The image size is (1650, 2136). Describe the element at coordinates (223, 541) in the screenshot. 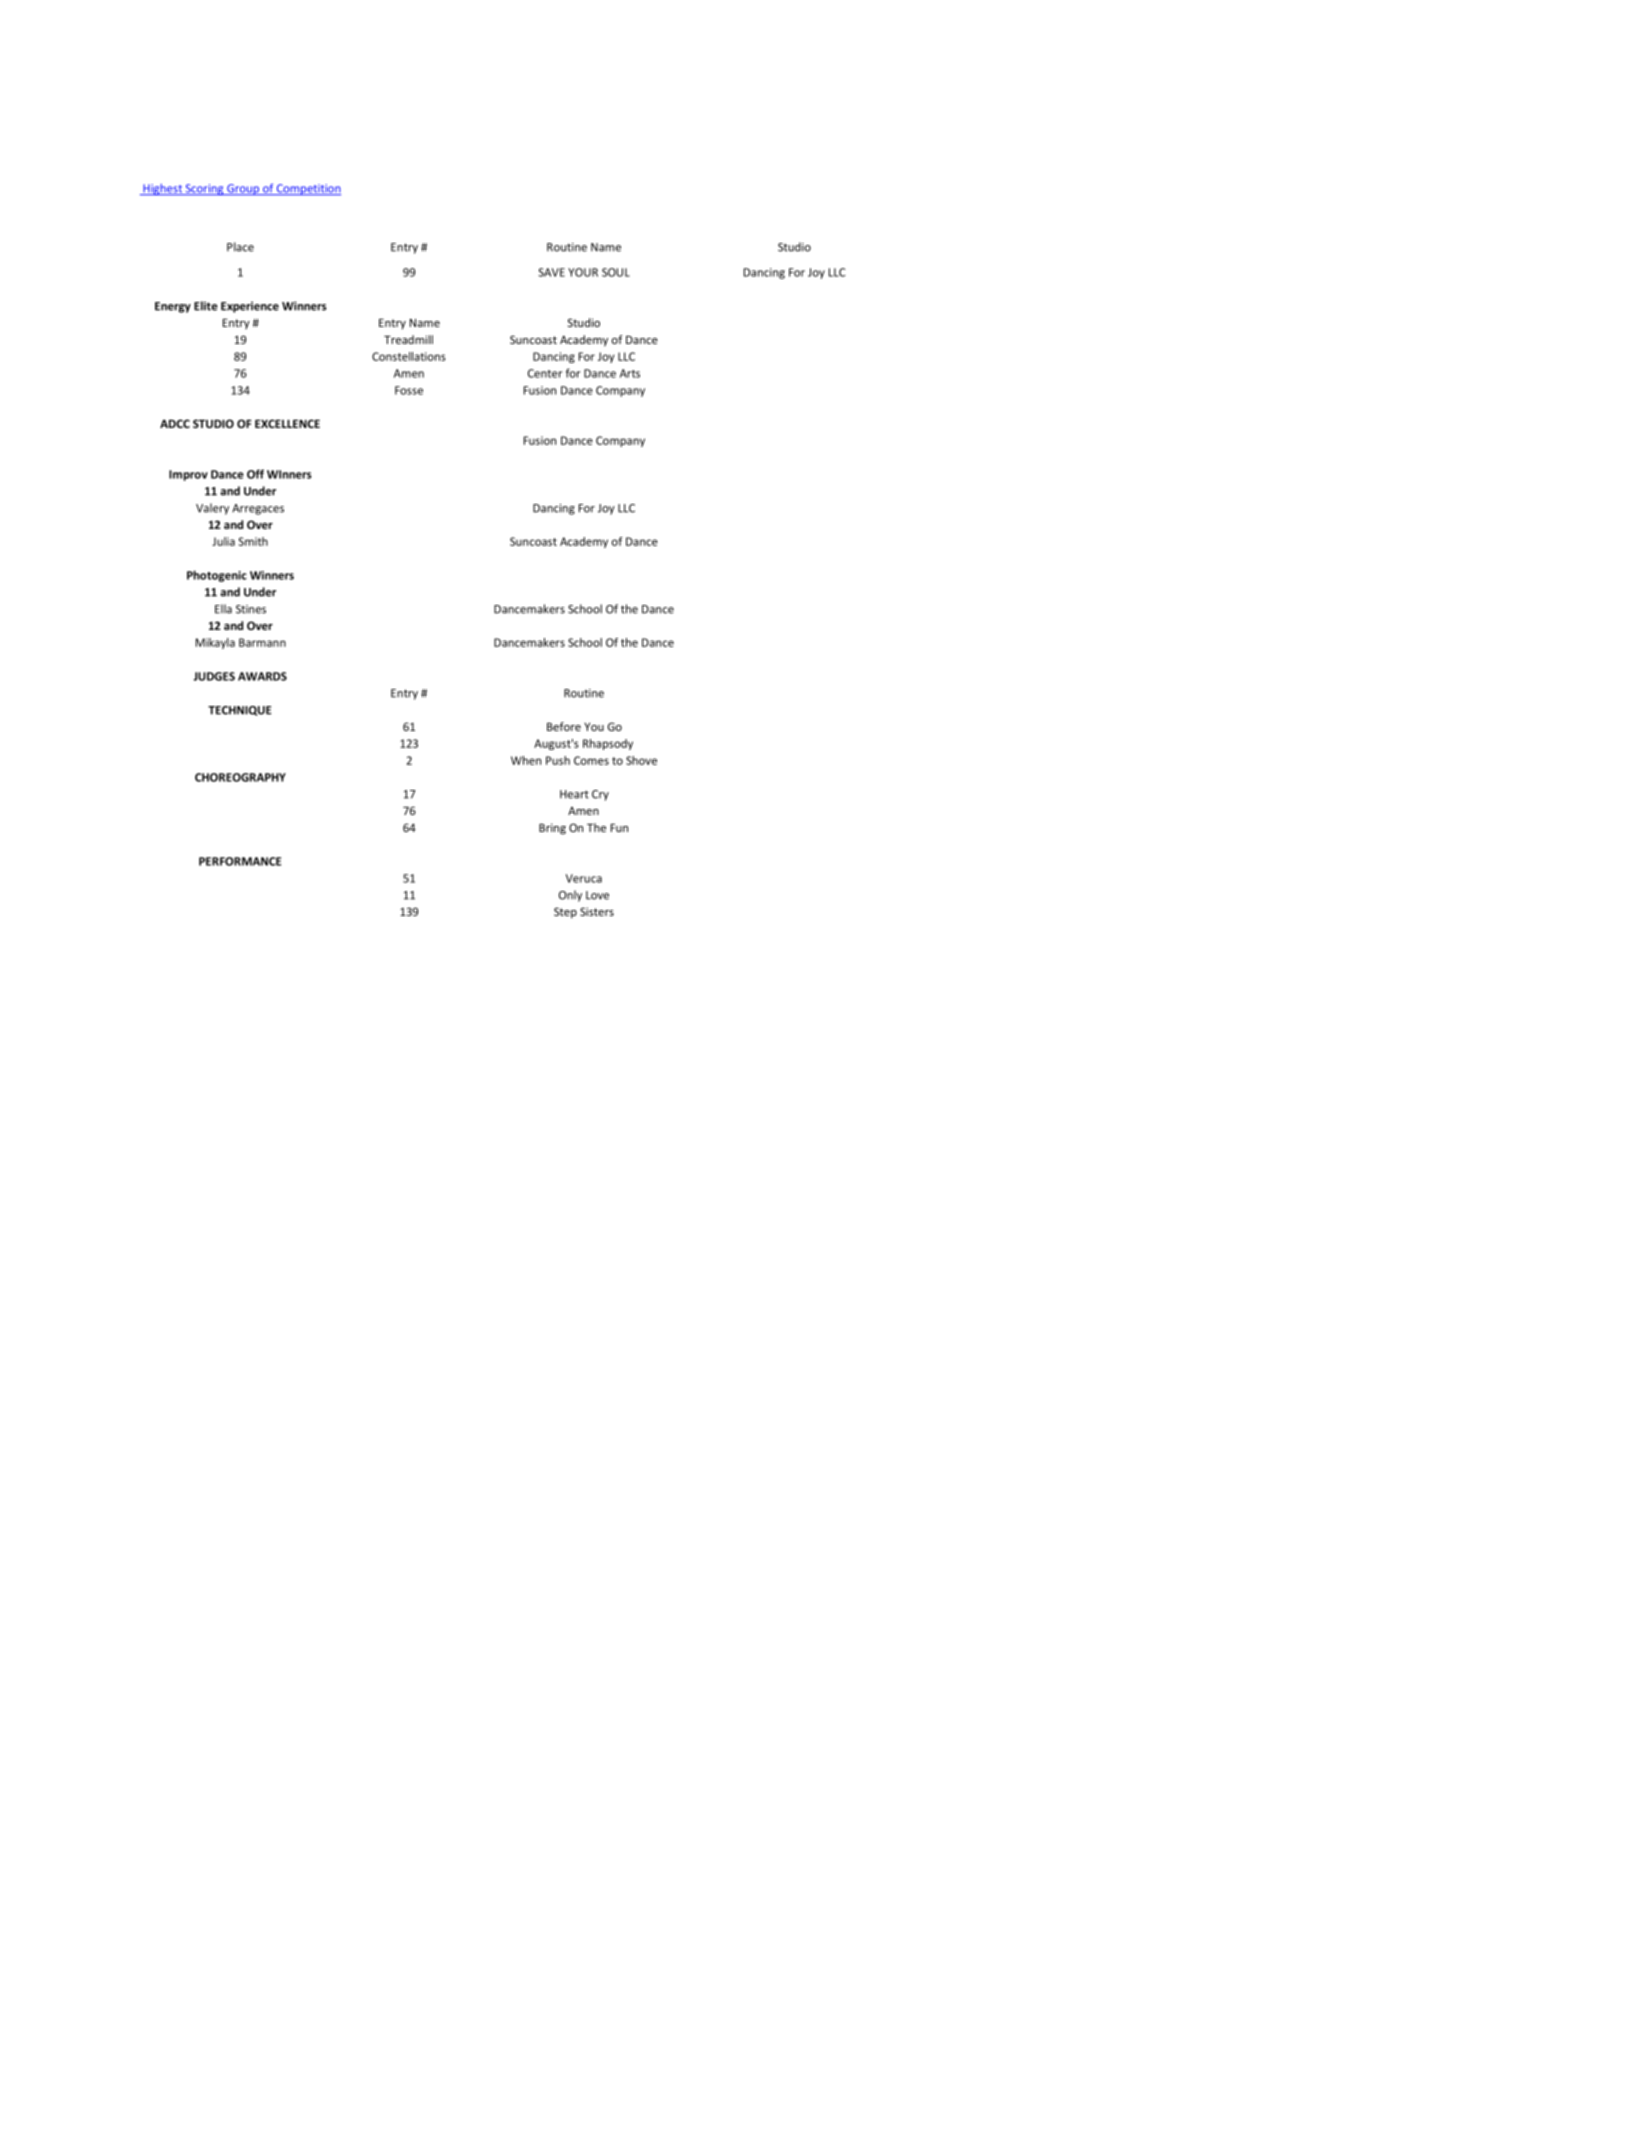

I see `Julia` at that location.
